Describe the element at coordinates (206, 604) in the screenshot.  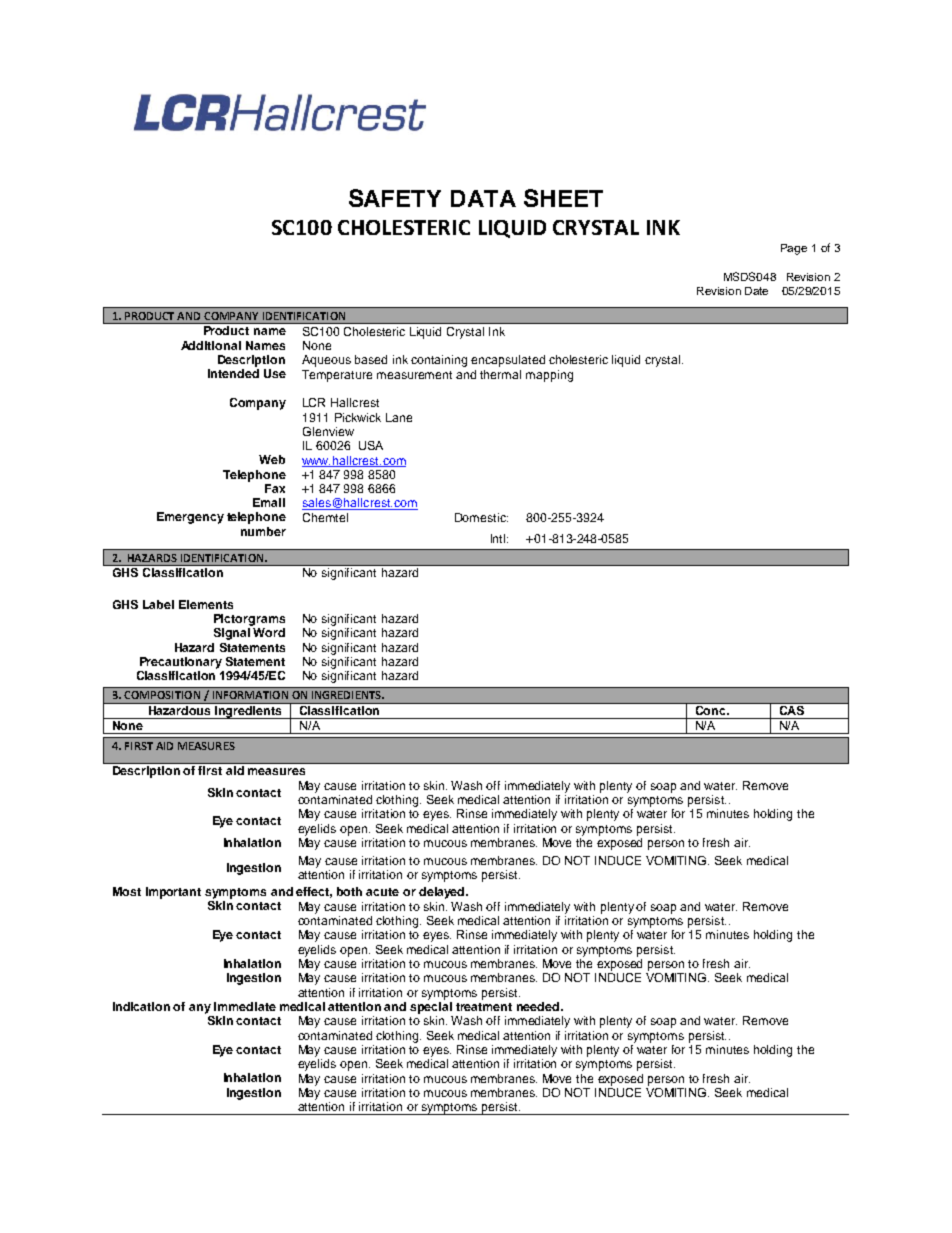
I see `Elements` at that location.
